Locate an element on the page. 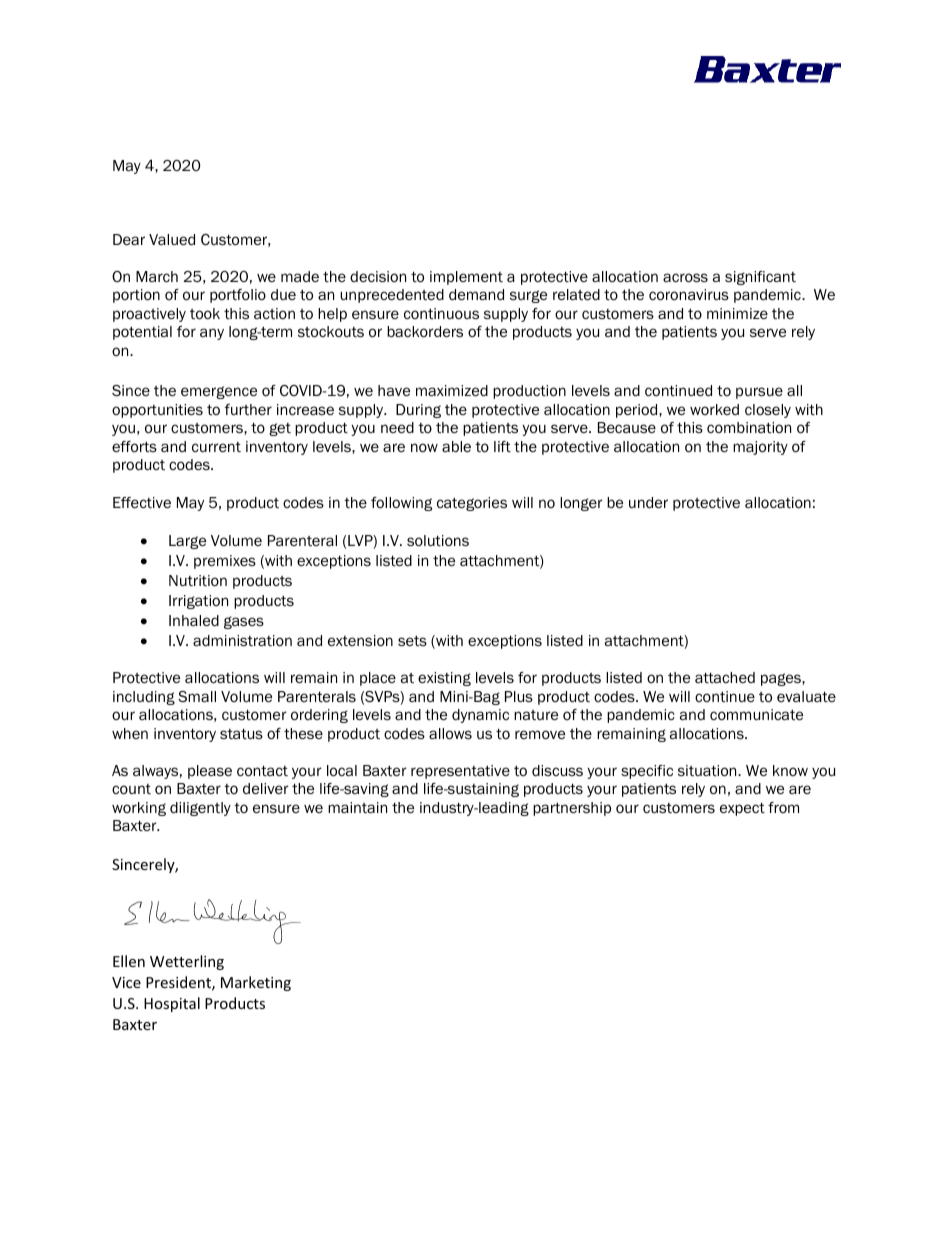 The image size is (952, 1233). significant is located at coordinates (760, 278).
